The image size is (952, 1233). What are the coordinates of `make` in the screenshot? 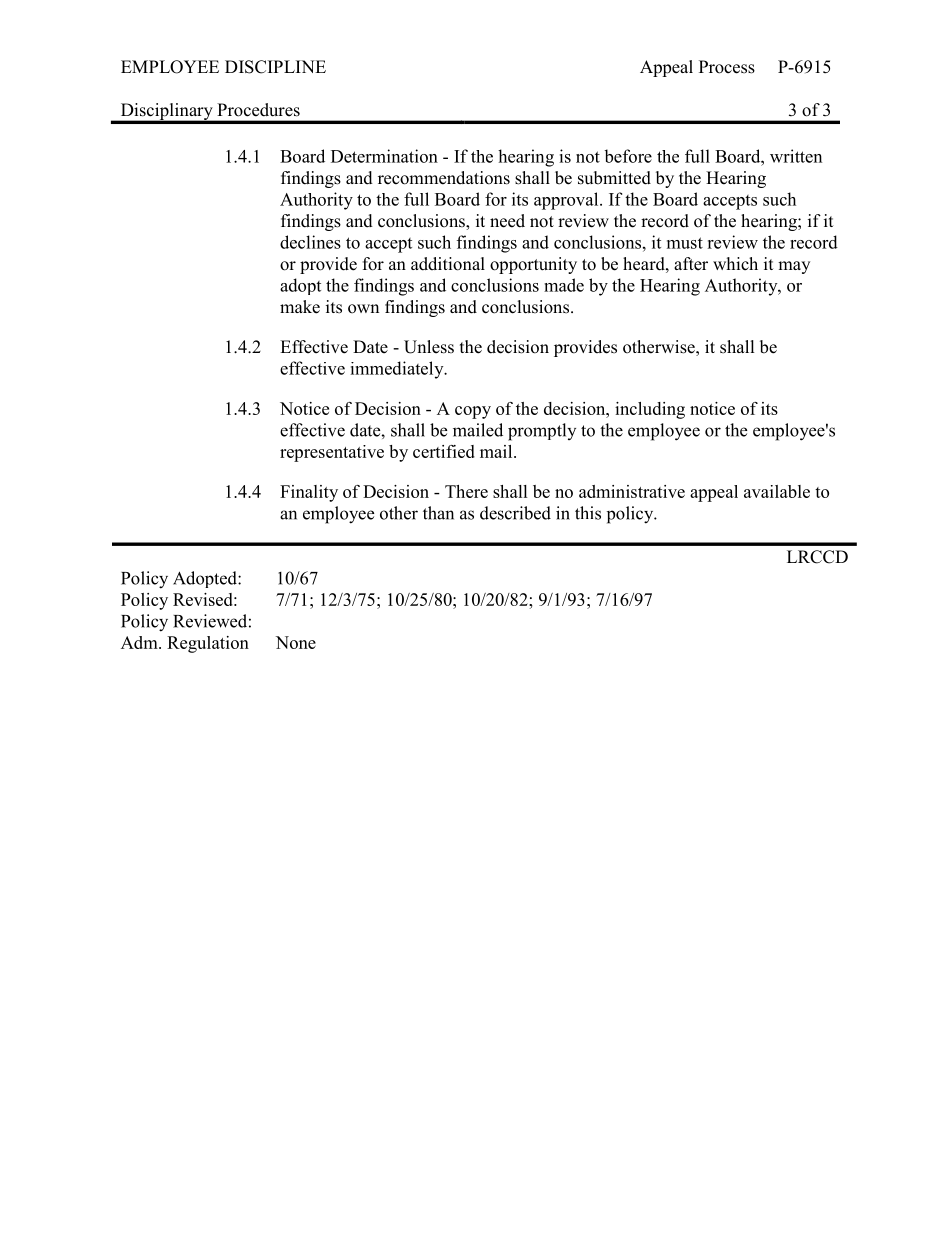 It's located at (300, 307).
